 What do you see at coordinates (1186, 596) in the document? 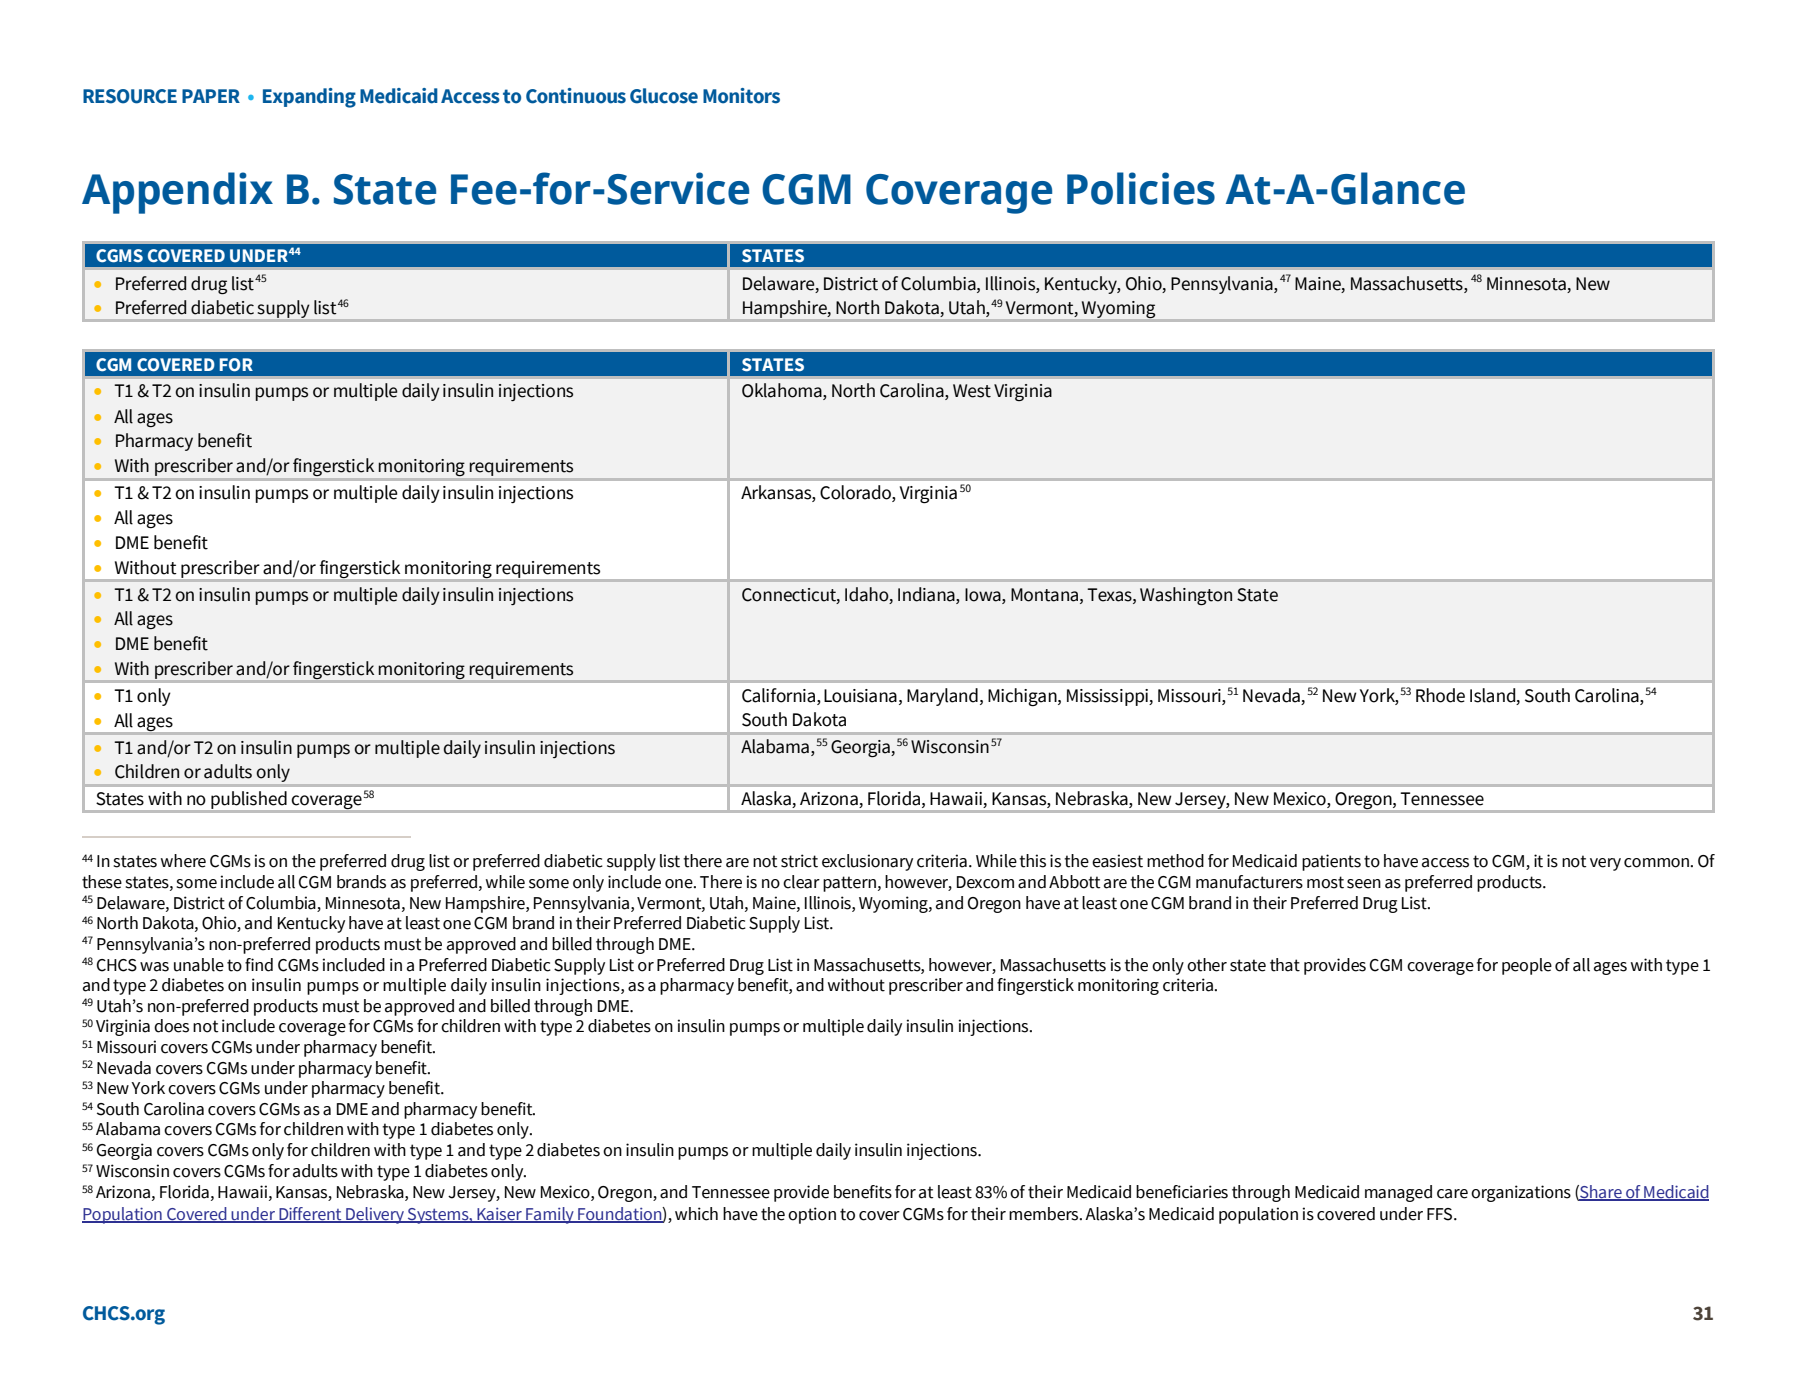
I see `Washington` at bounding box center [1186, 596].
